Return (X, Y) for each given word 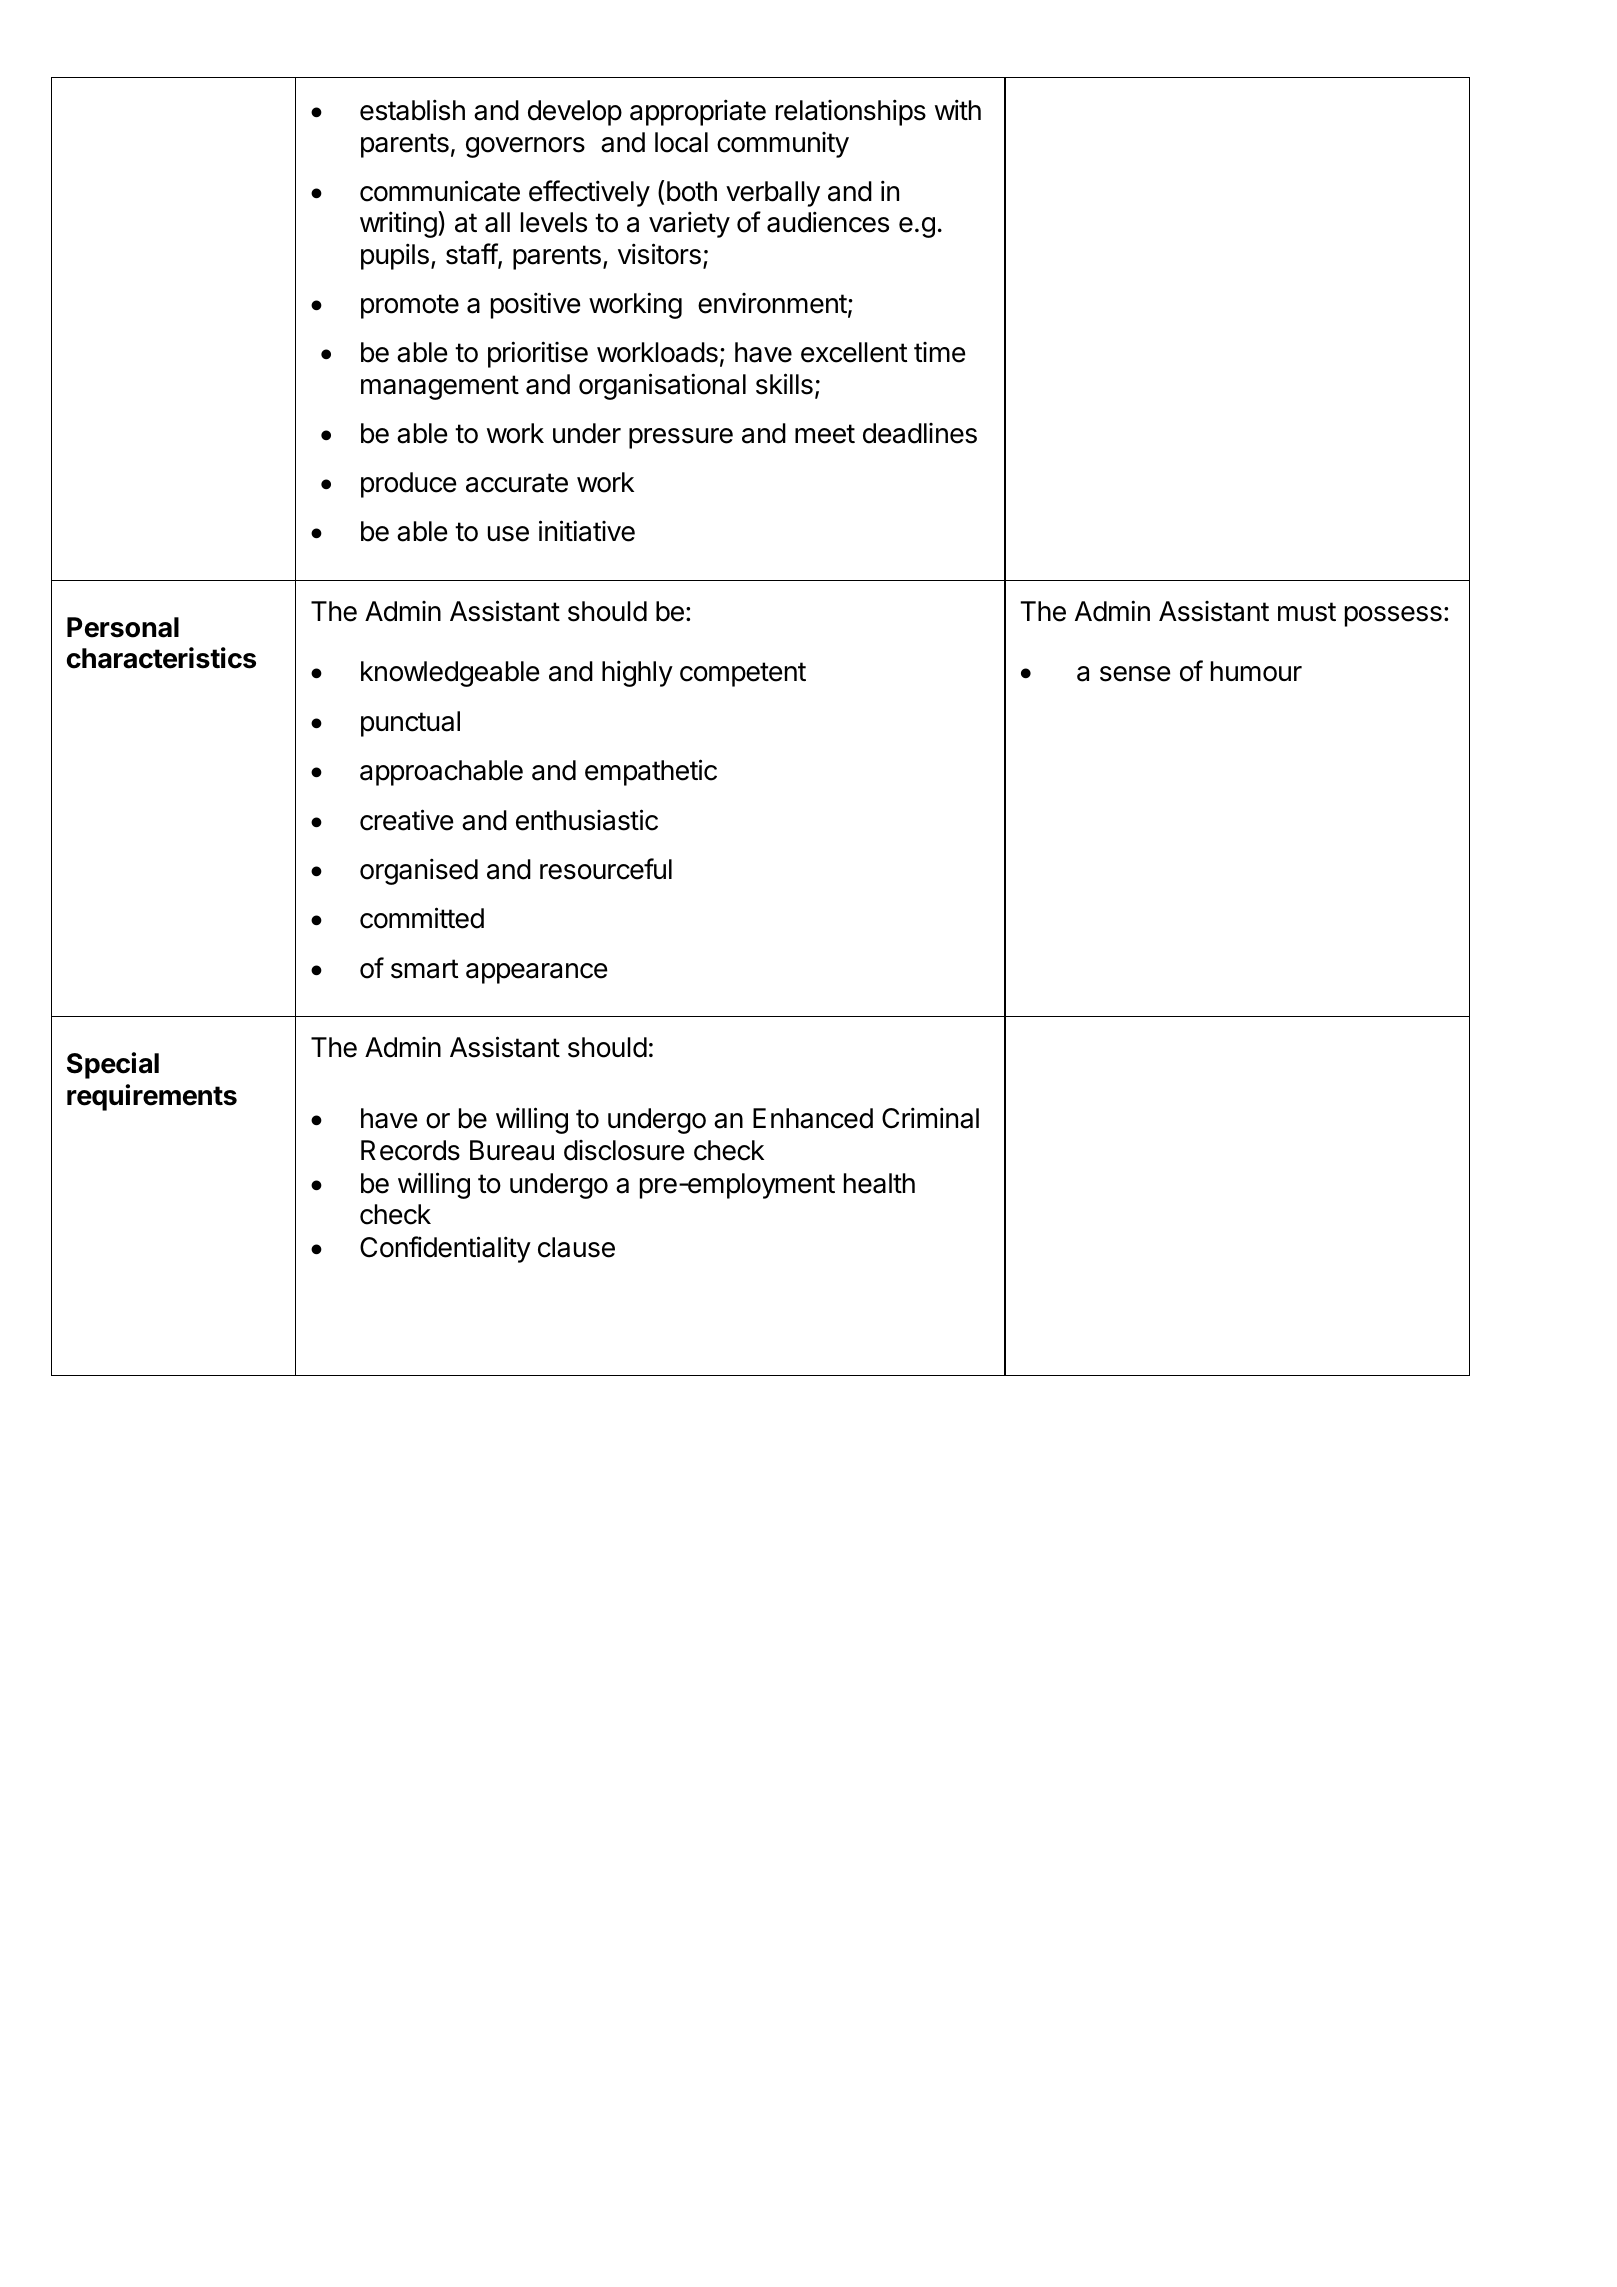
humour (1256, 671)
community (783, 145)
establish (412, 110)
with (958, 109)
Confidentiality (445, 1249)
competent (743, 674)
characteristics (161, 658)
